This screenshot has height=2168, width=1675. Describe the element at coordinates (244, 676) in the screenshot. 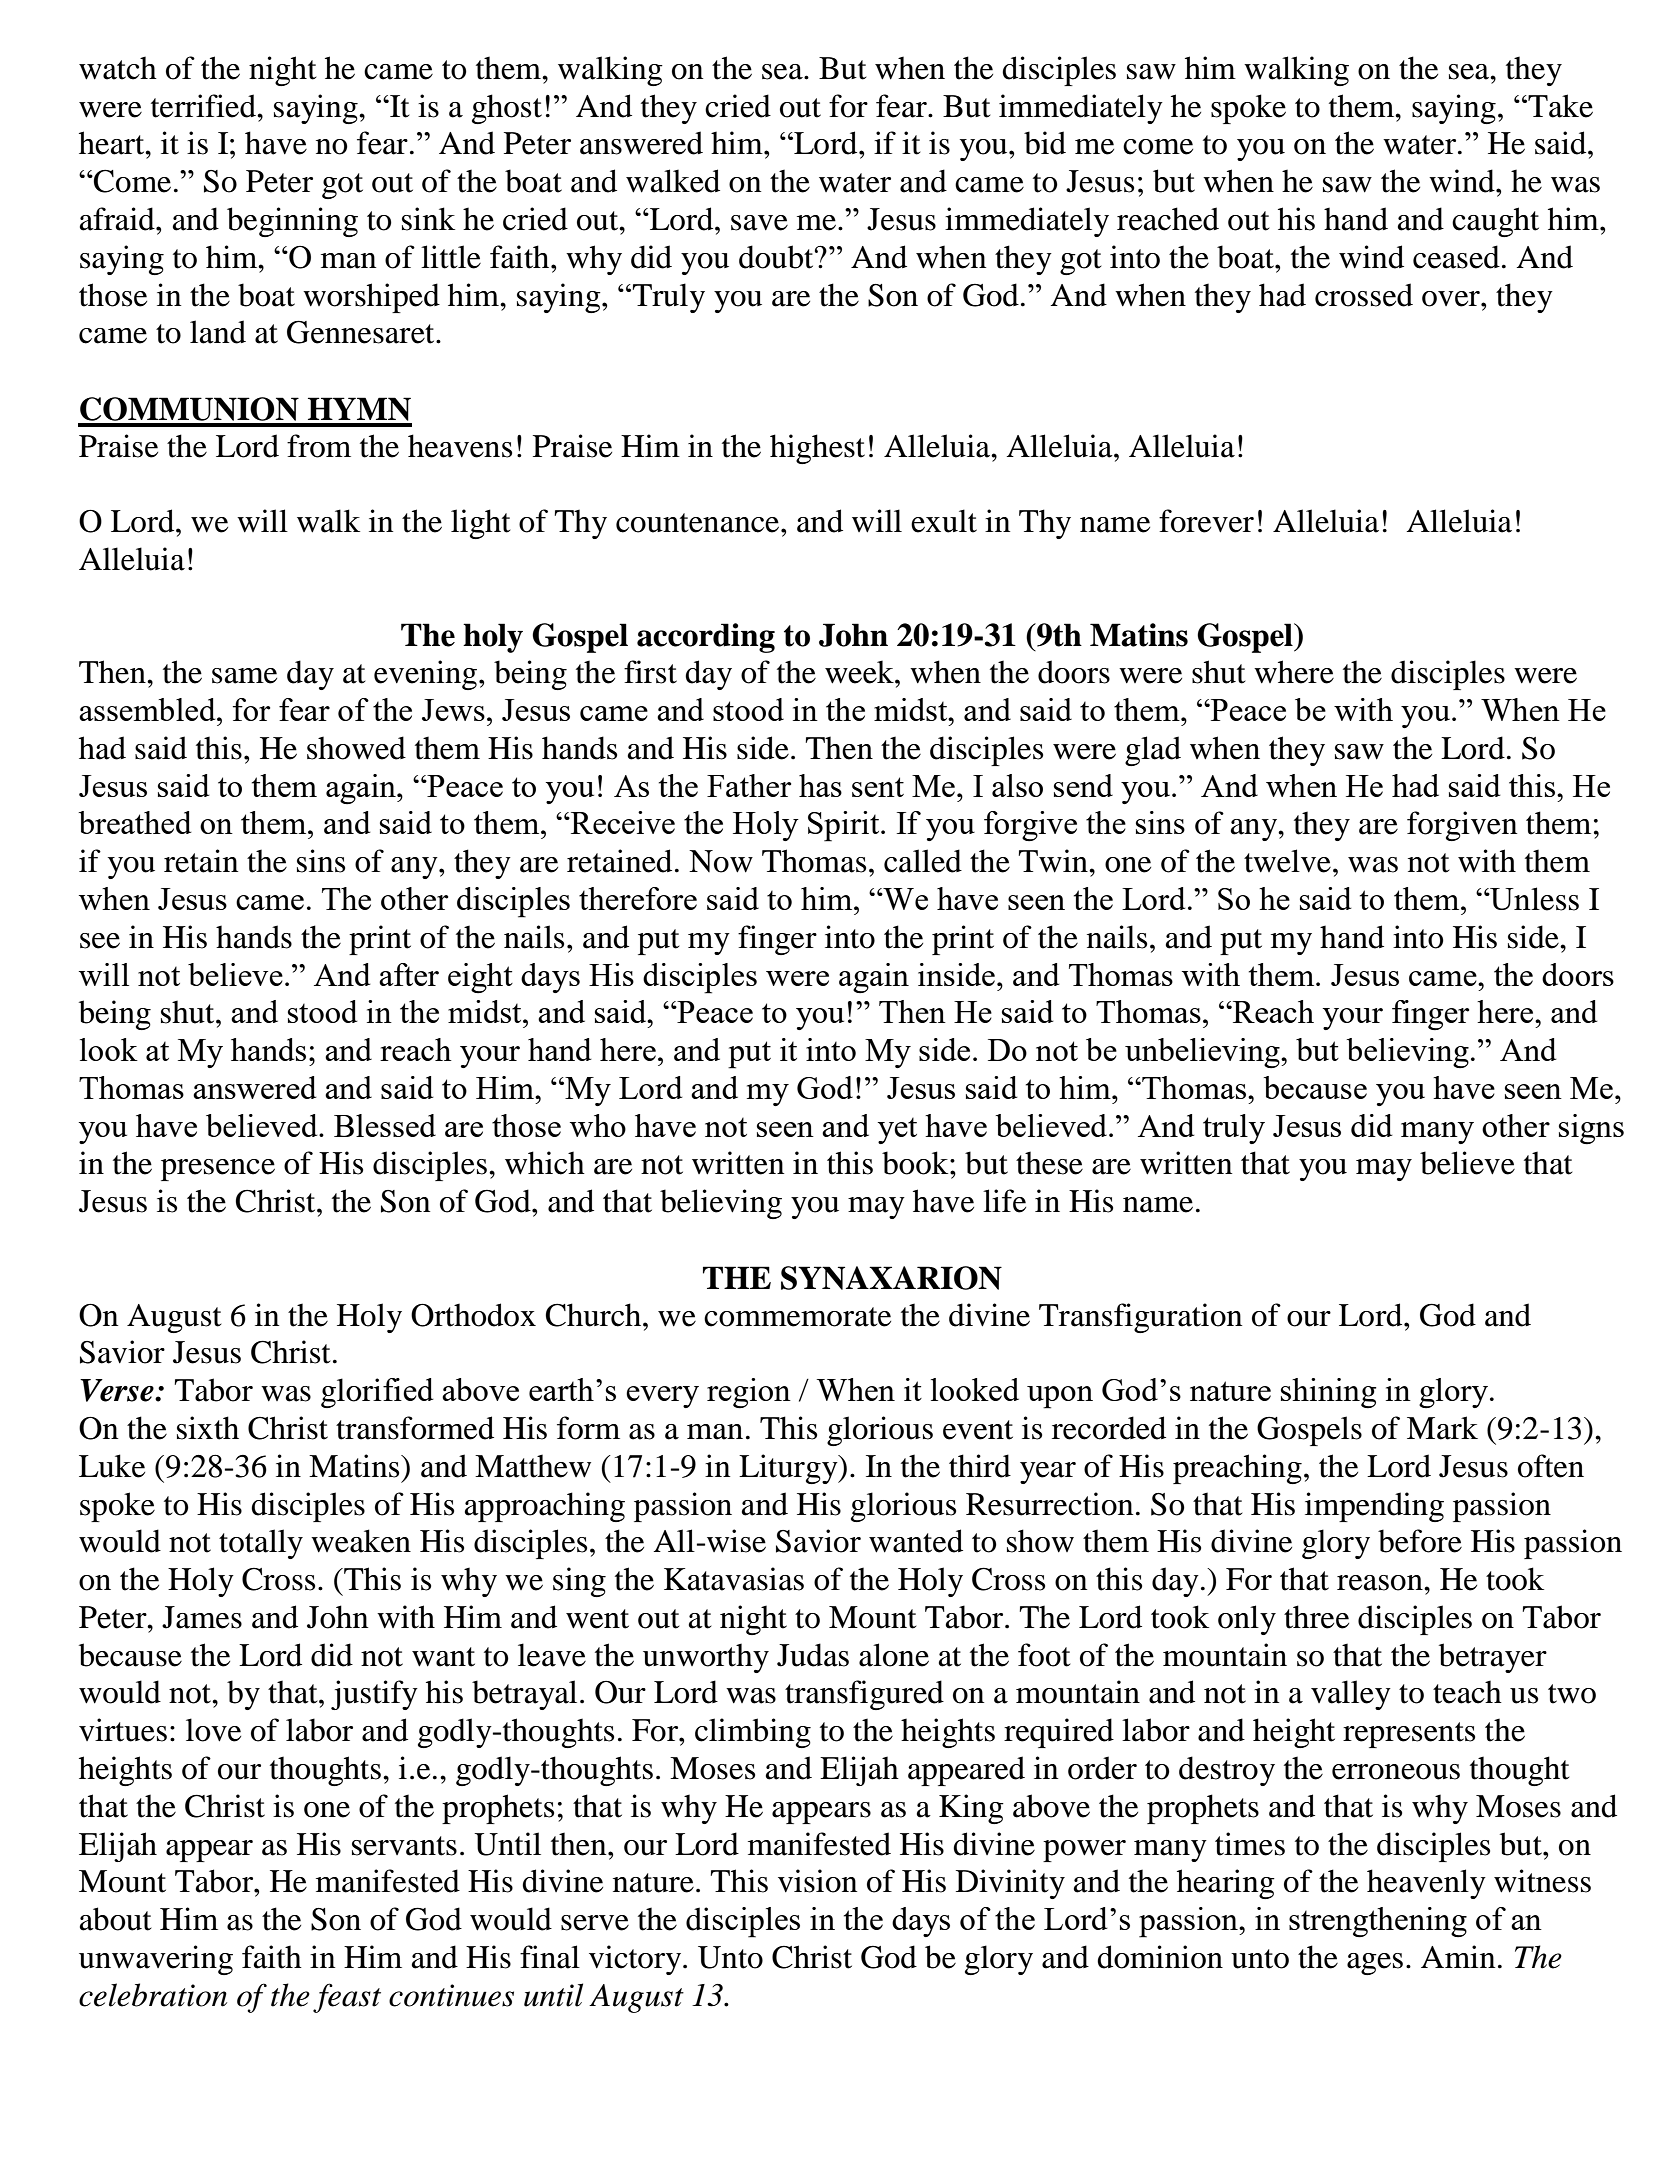

I see `same` at that location.
